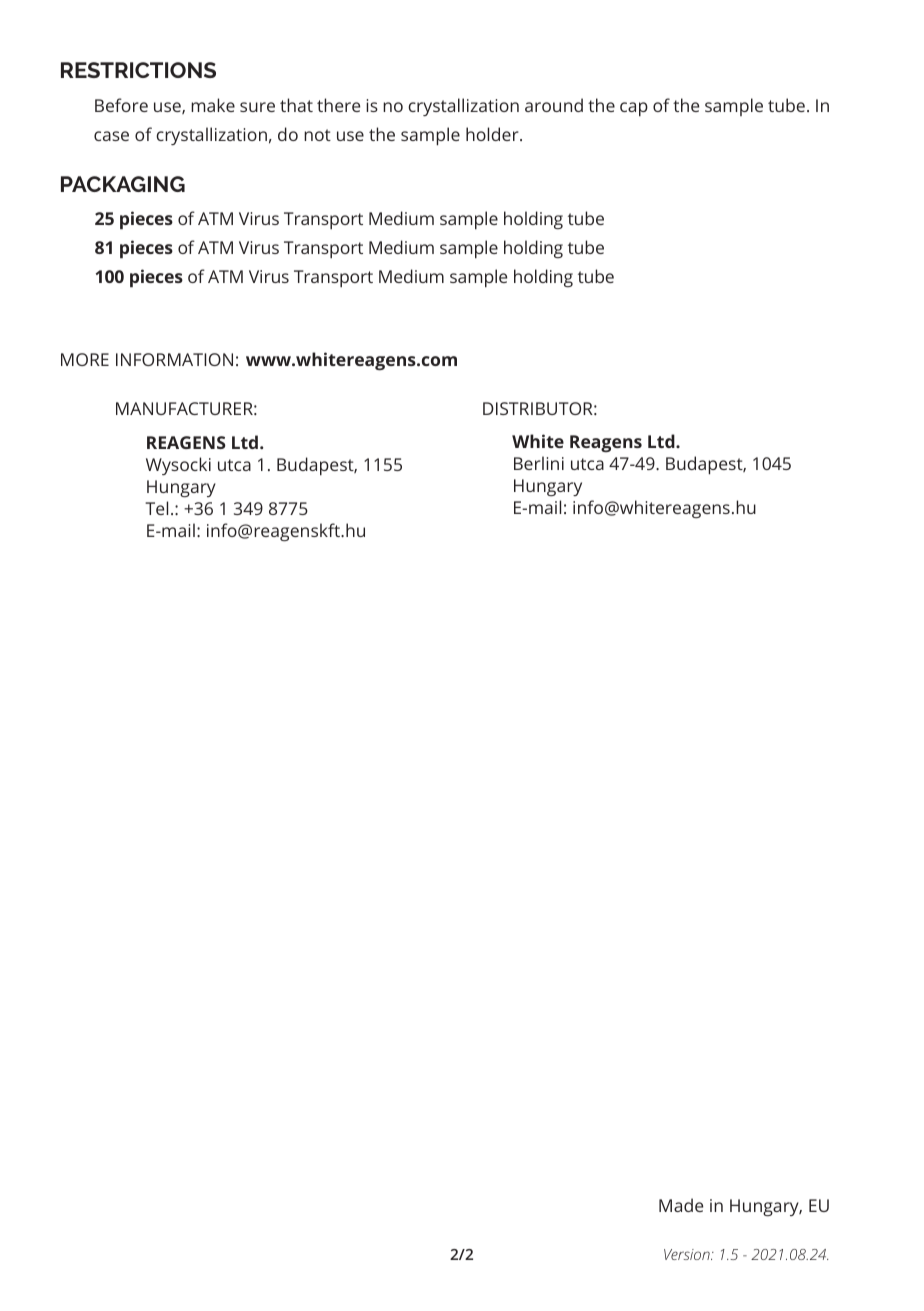 This screenshot has width=924, height=1311. I want to click on Tel, so click(156, 508).
